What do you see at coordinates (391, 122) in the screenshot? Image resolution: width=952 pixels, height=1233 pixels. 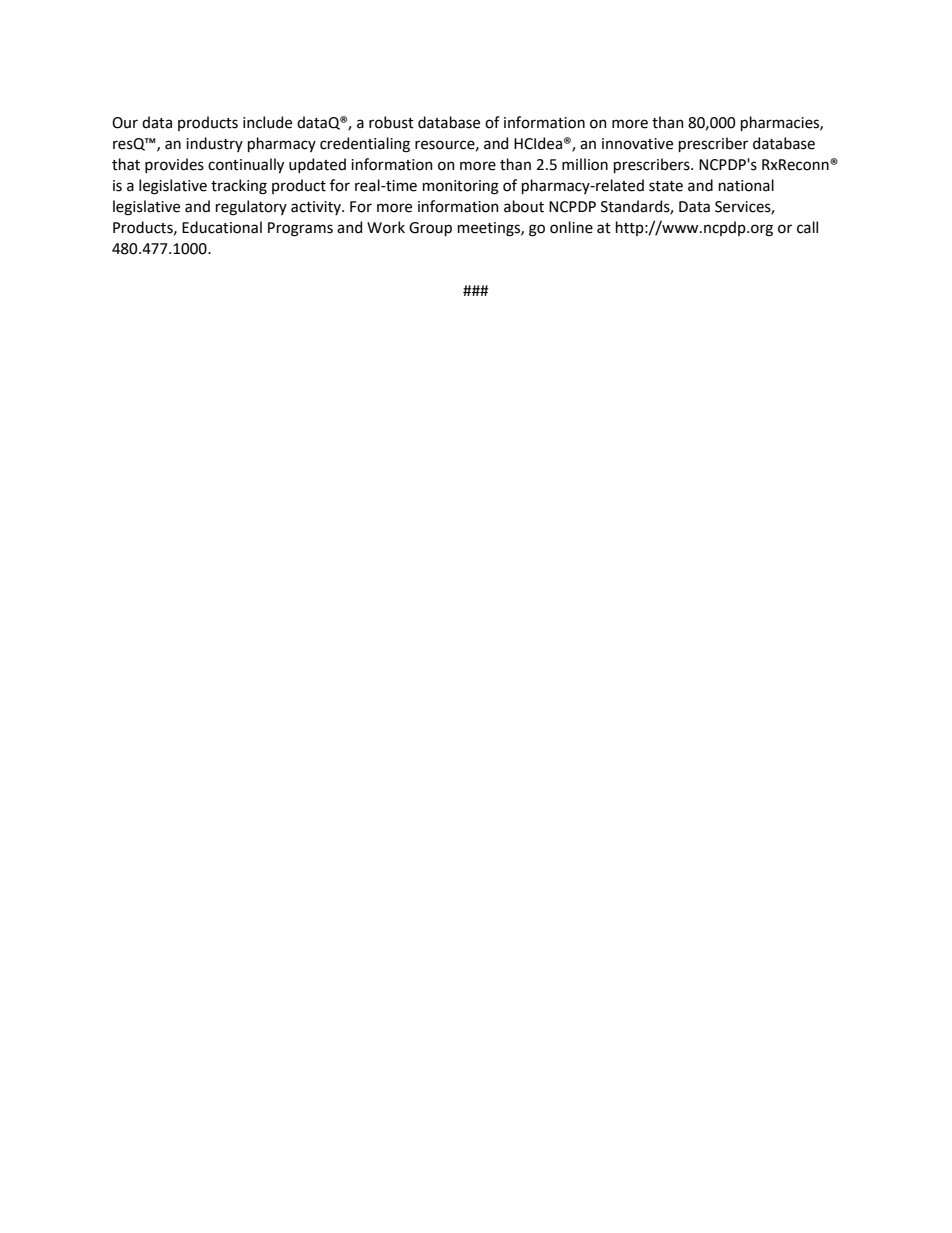 I see `robust` at bounding box center [391, 122].
